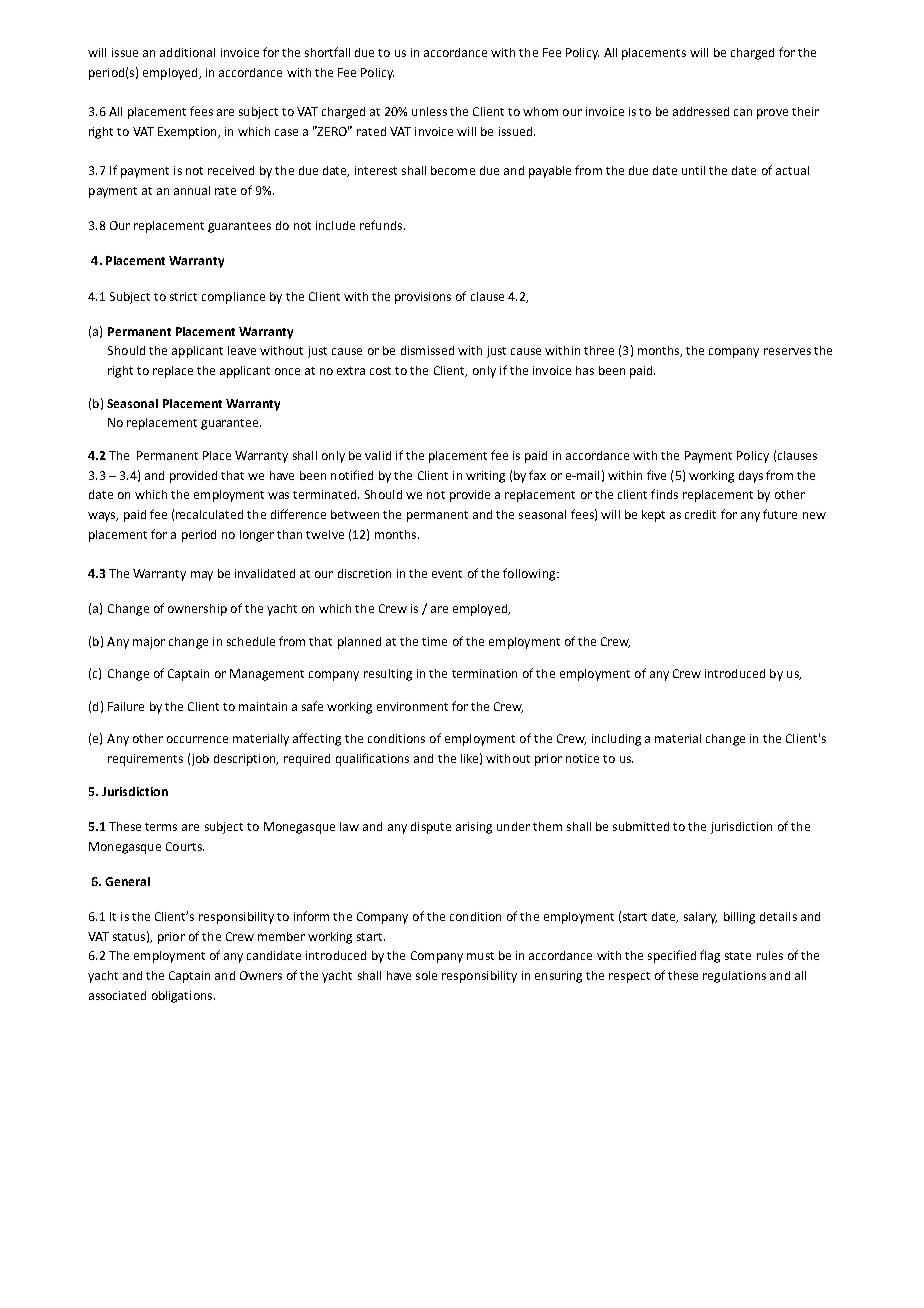 The width and height of the image is (924, 1308). What do you see at coordinates (427, 350) in the image?
I see `dismissed` at bounding box center [427, 350].
